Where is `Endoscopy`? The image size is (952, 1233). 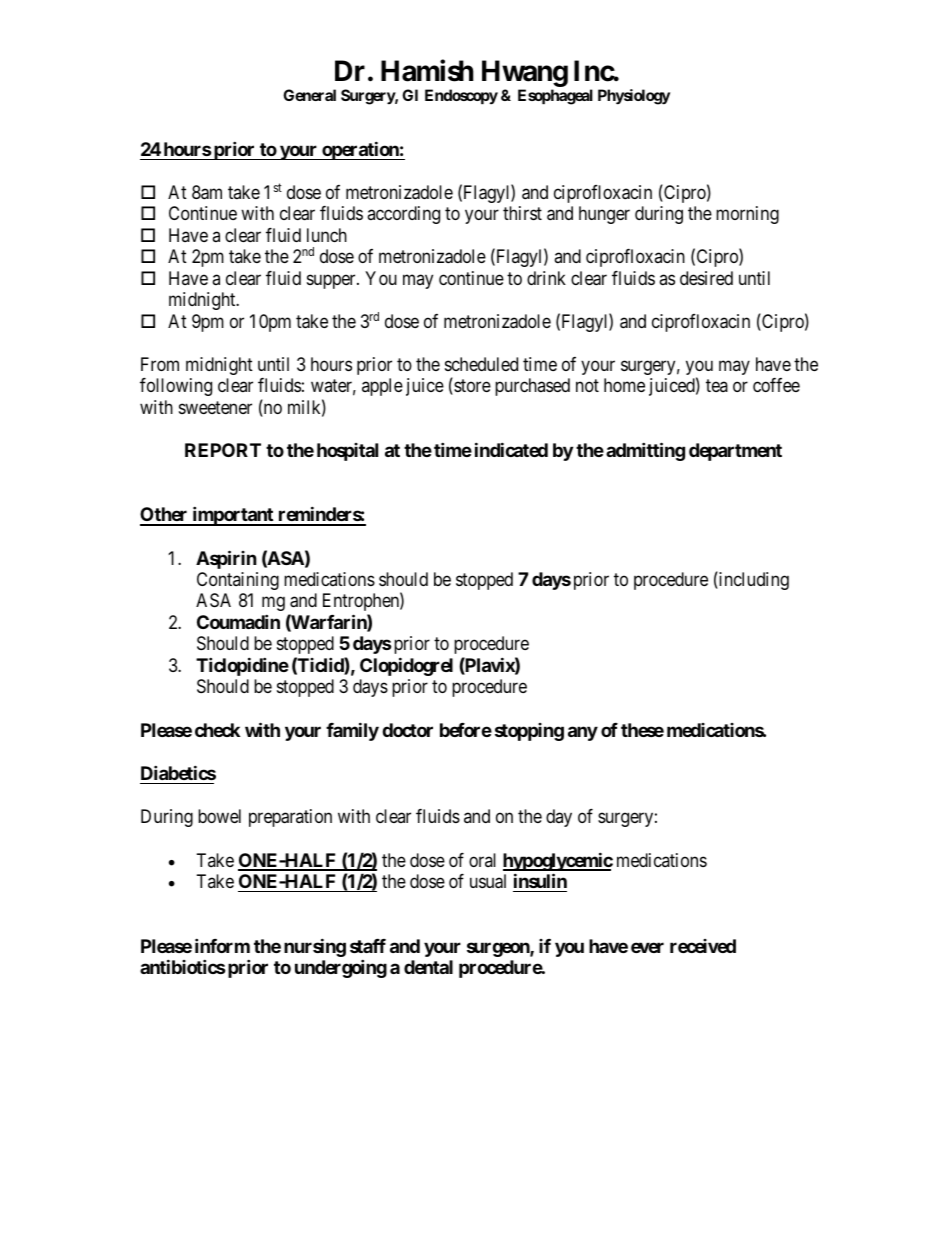 Endoscopy is located at coordinates (461, 97).
